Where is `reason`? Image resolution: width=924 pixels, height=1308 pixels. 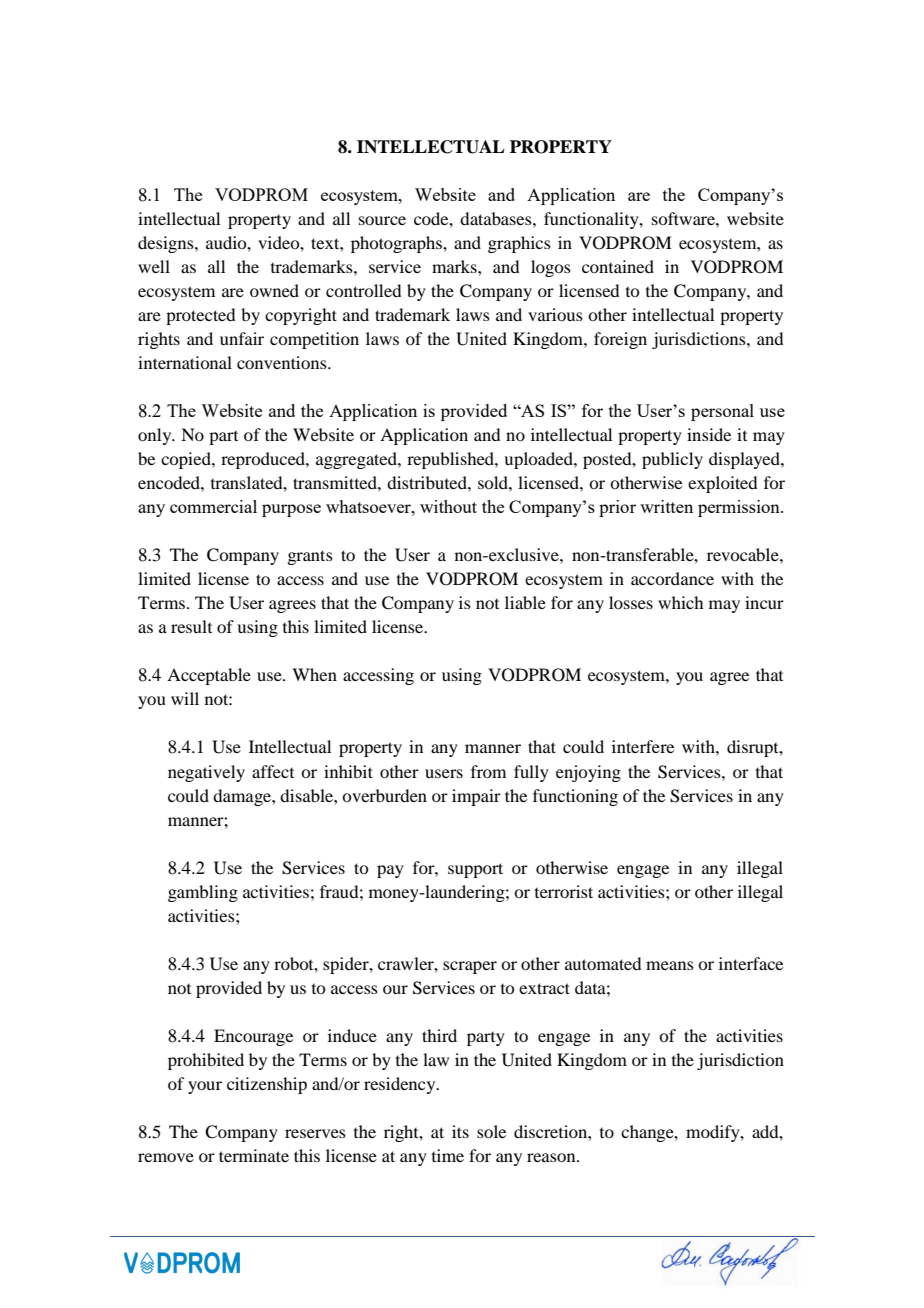
reason is located at coordinates (552, 1157).
